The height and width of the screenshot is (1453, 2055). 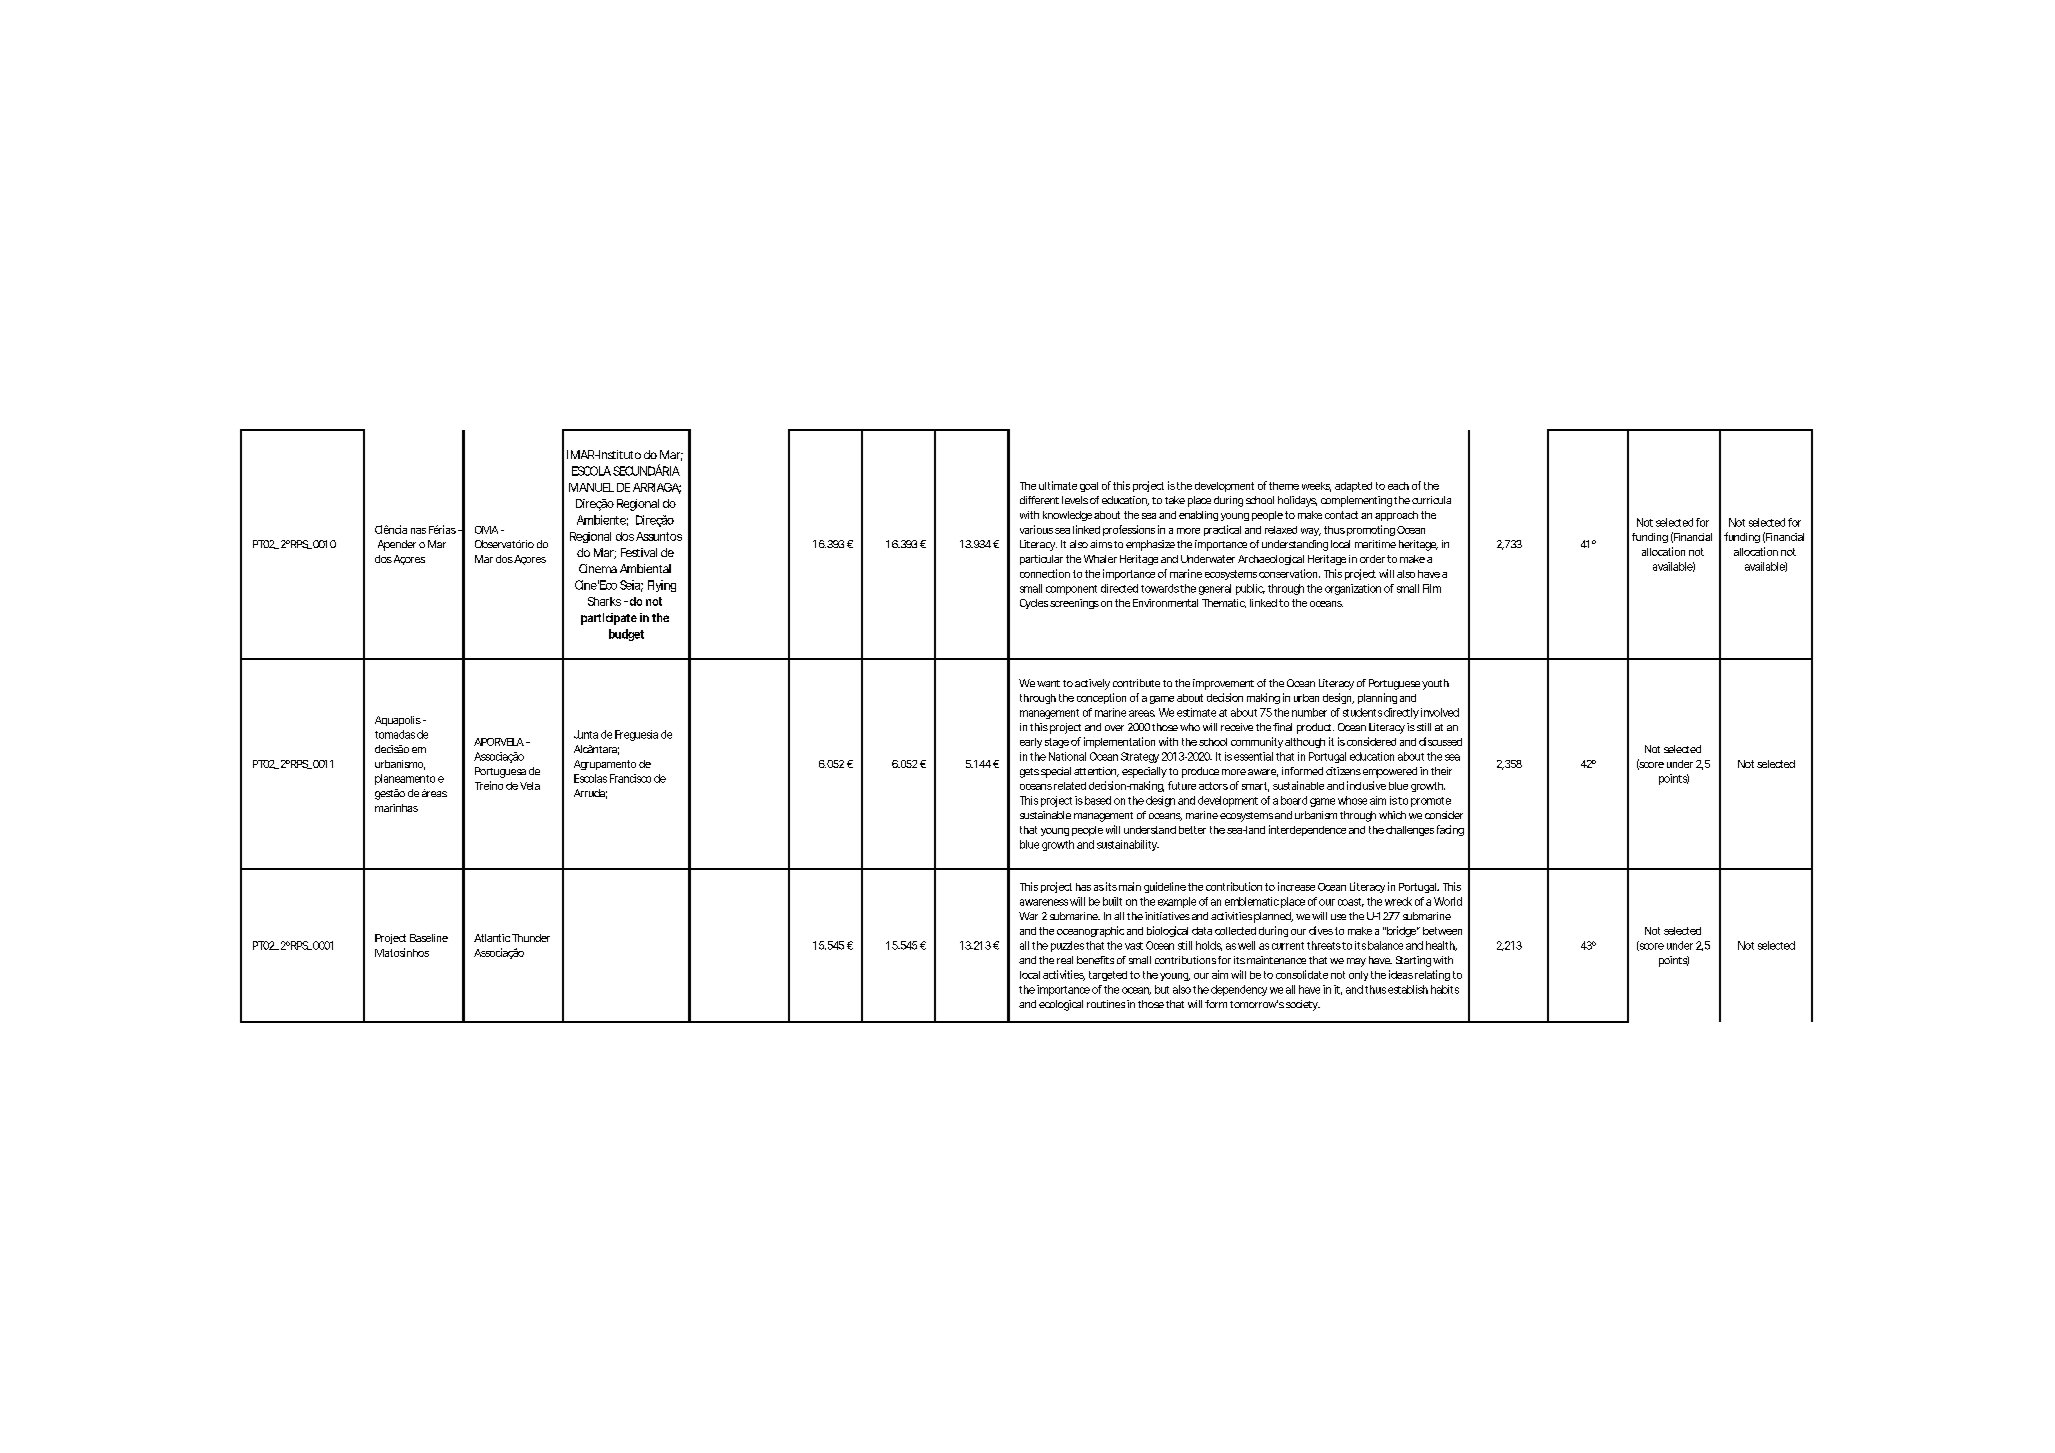 I want to click on Atlantic, so click(x=492, y=938).
